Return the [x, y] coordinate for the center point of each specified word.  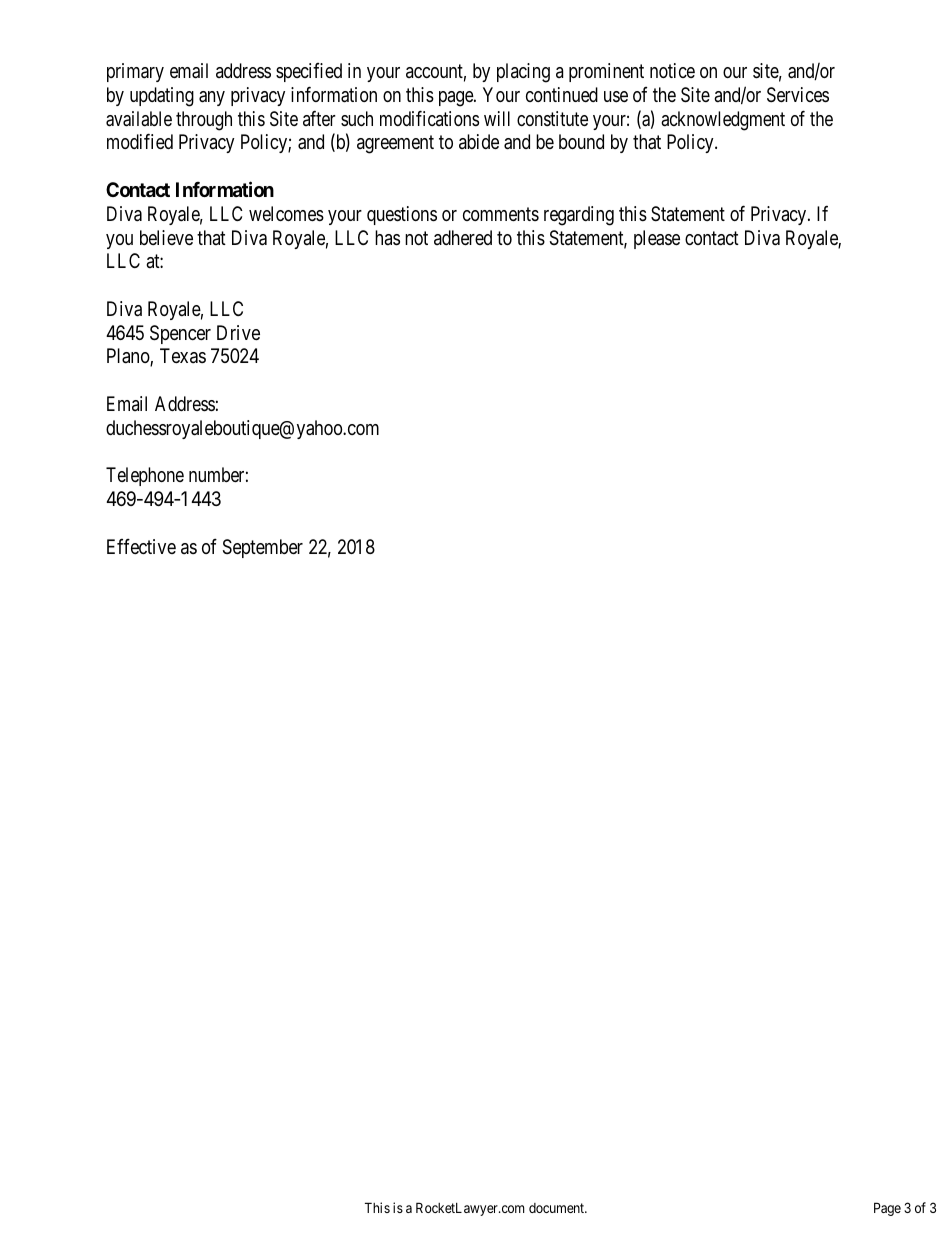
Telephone [145, 476]
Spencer [180, 334]
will [497, 118]
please [657, 239]
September [263, 548]
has [387, 238]
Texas [183, 356]
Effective [141, 546]
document [558, 1208]
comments [501, 214]
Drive [238, 332]
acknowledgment [723, 121]
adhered [463, 237]
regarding [579, 216]
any [212, 98]
